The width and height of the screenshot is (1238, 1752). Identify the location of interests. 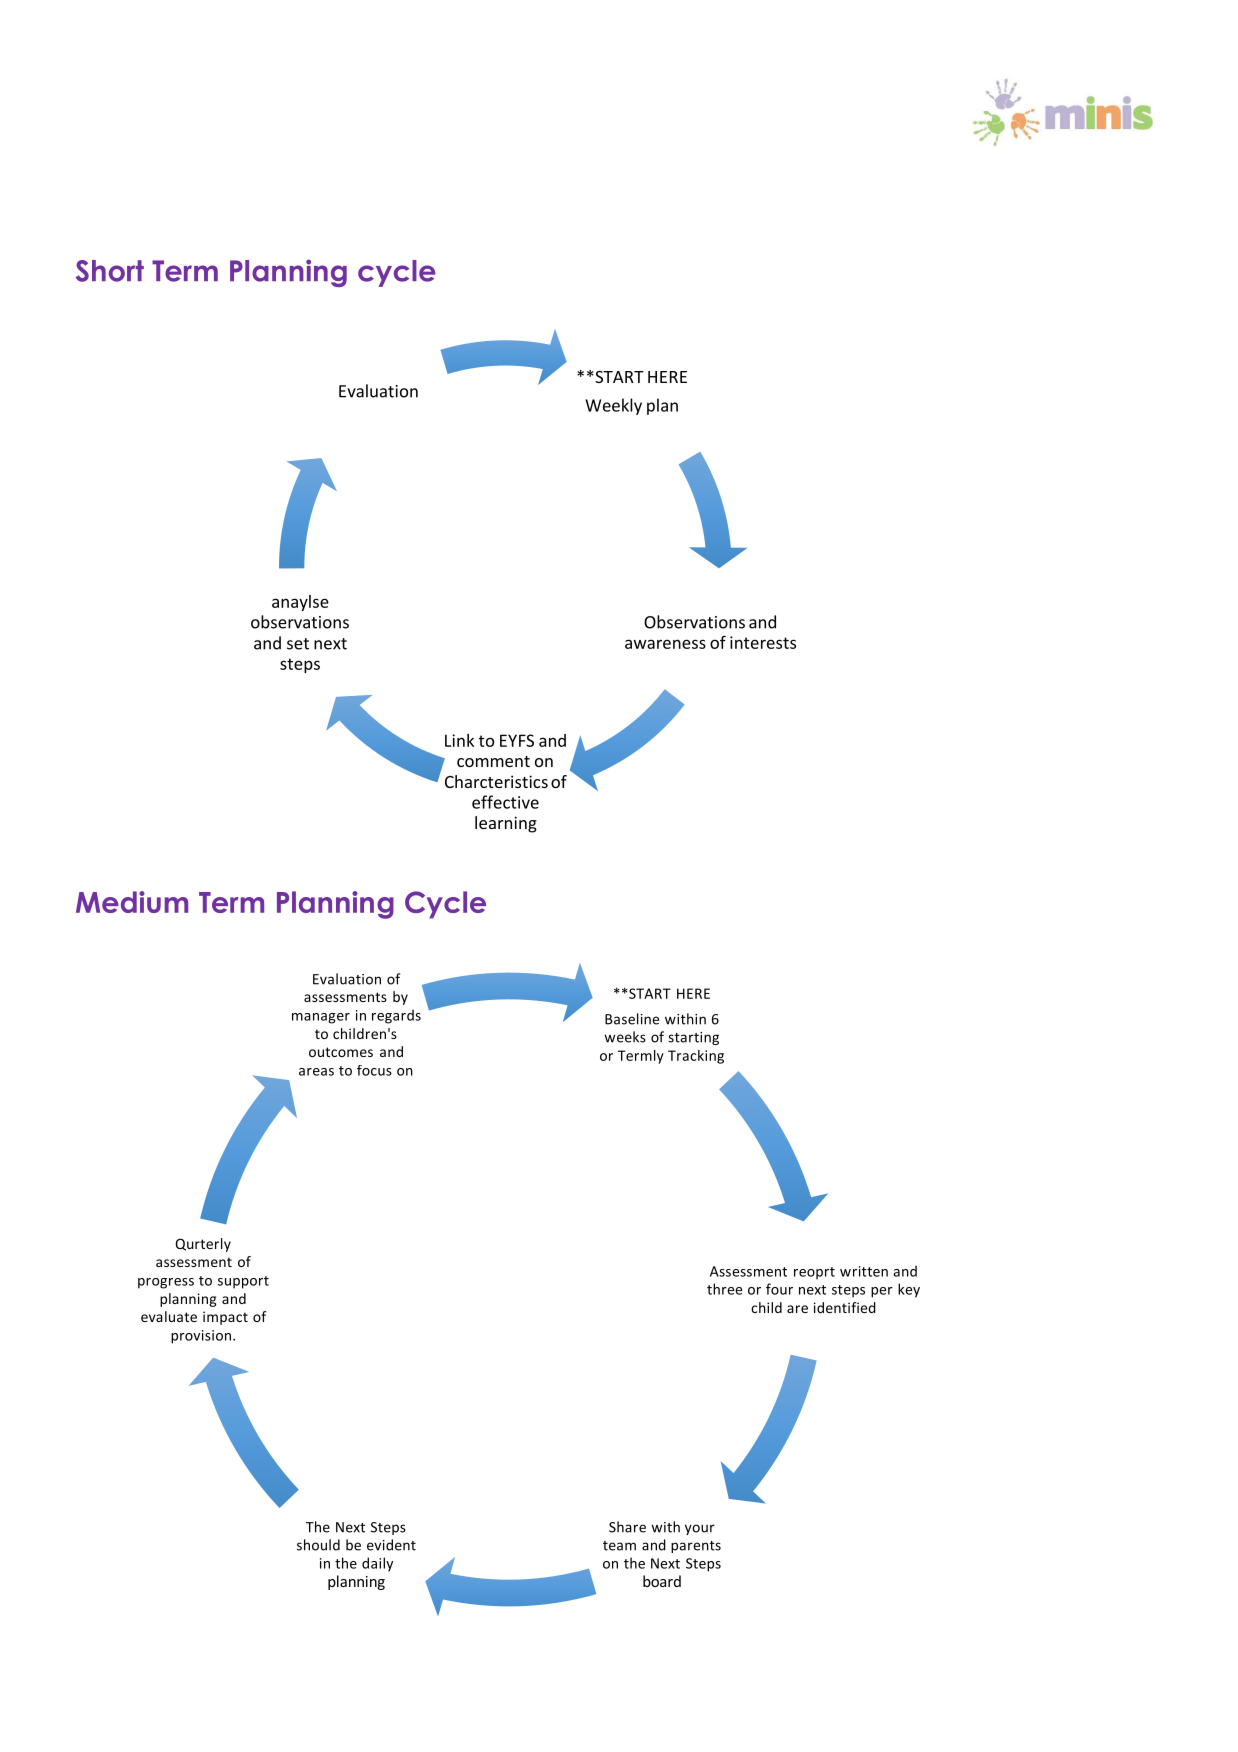
(763, 642).
